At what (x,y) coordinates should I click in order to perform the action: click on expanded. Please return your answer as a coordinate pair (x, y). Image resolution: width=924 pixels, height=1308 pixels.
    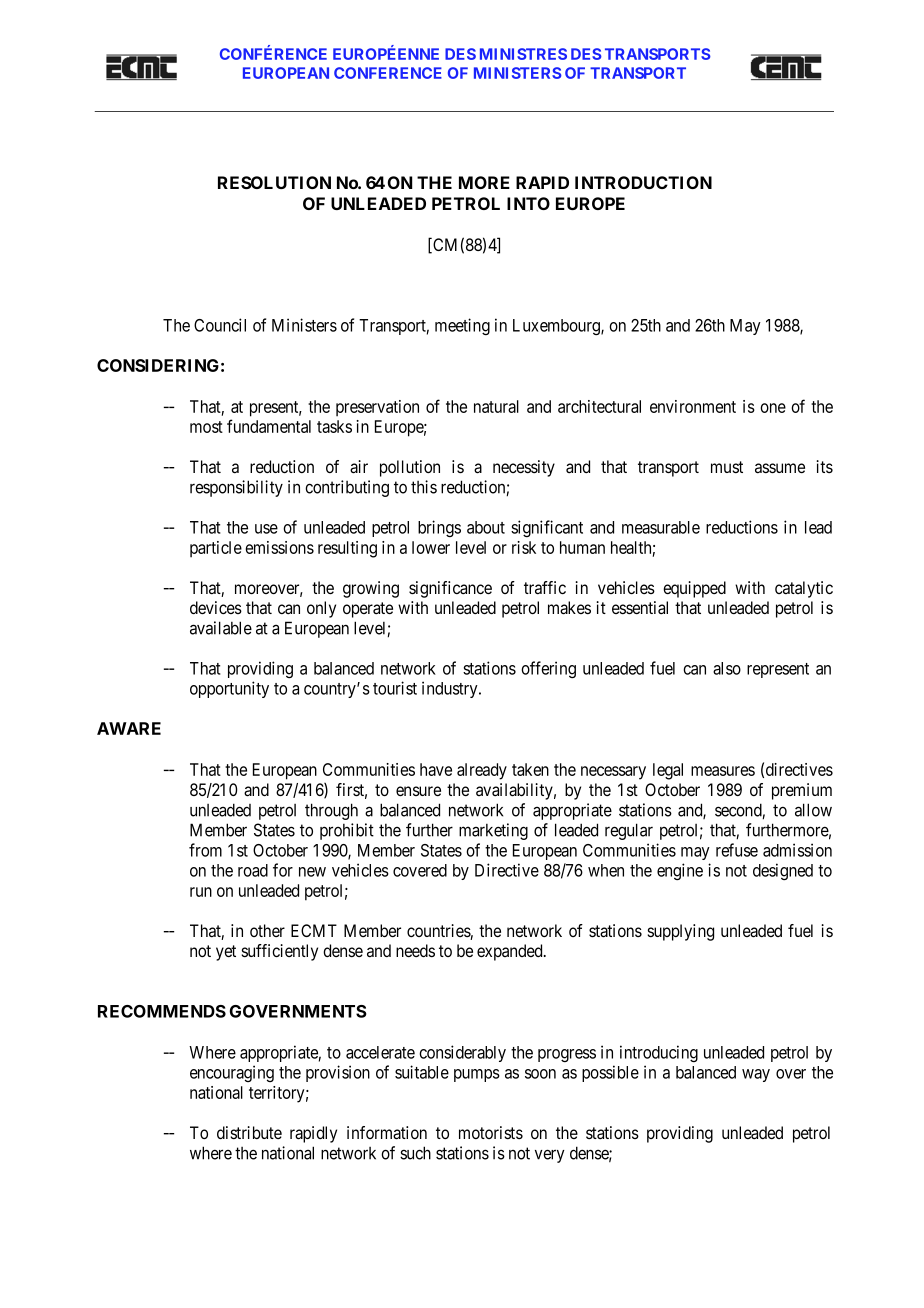
    Looking at the image, I should click on (511, 952).
